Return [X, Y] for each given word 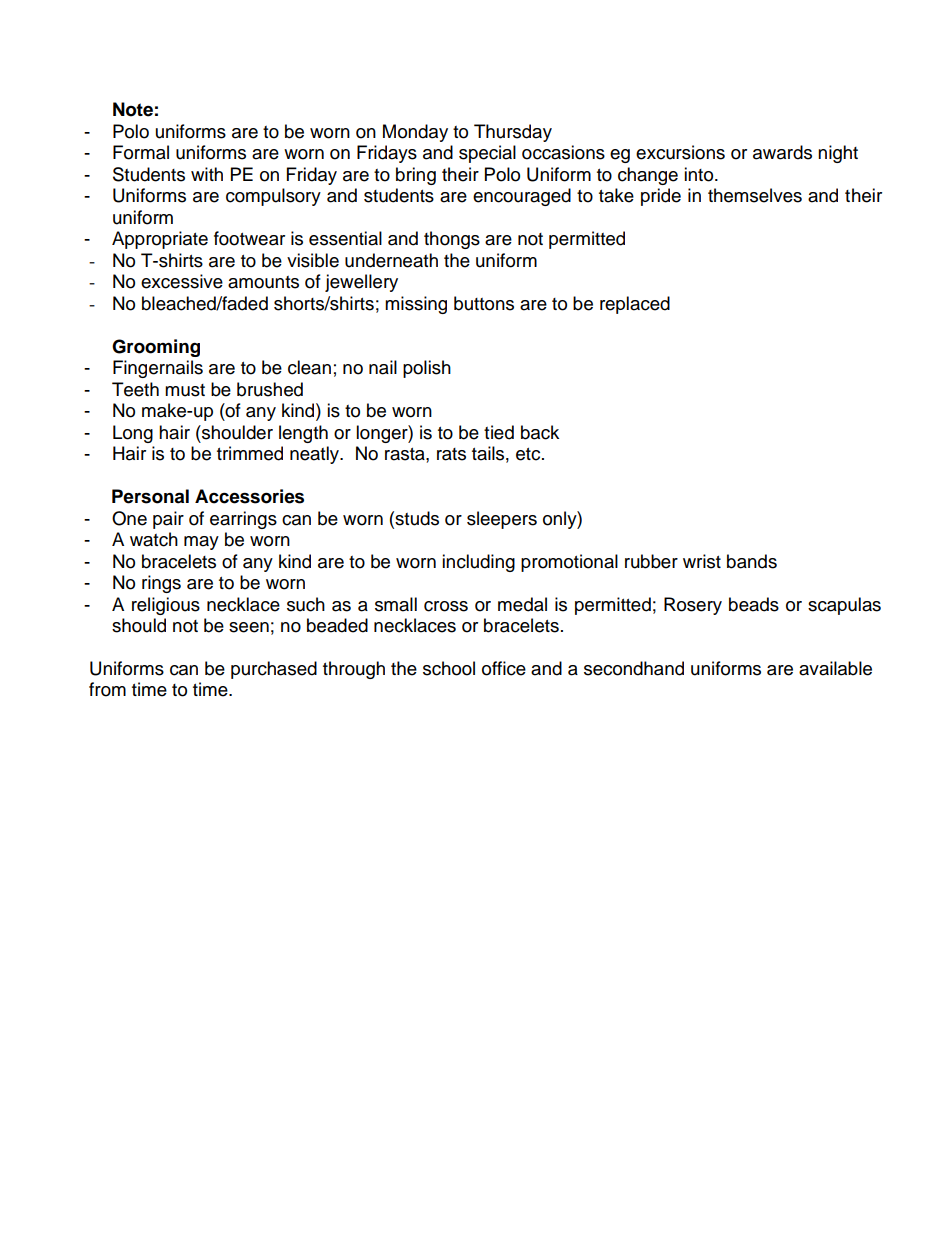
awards [782, 152]
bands [752, 561]
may [201, 543]
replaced [635, 305]
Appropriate [160, 240]
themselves [755, 195]
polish [427, 369]
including [478, 563]
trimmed [250, 453]
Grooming [156, 348]
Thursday [513, 133]
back [540, 432]
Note [133, 109]
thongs [452, 240]
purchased [274, 670]
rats [451, 454]
